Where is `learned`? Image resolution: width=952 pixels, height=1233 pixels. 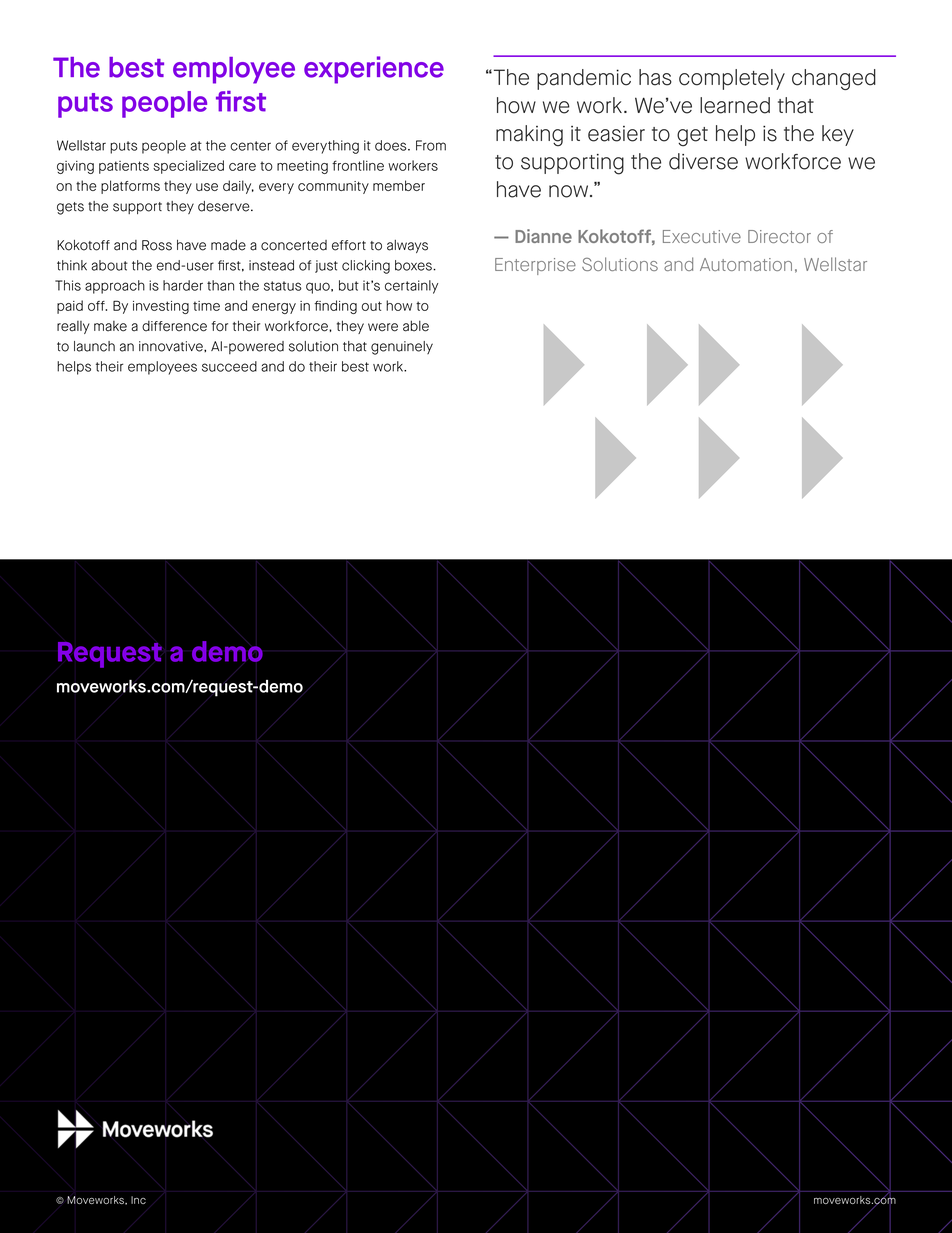
learned is located at coordinates (735, 105).
